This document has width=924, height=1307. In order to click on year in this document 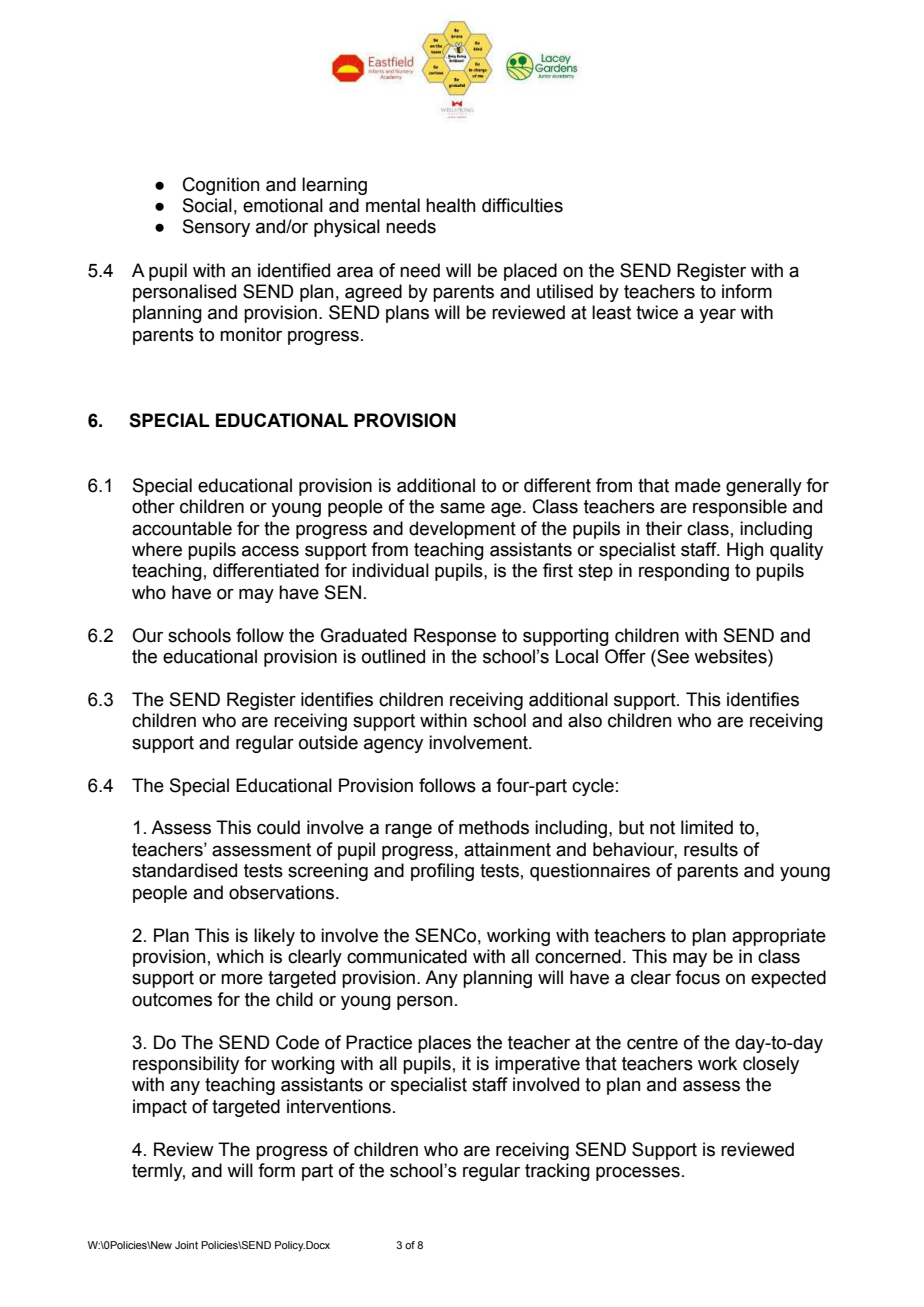, I will do `click(717, 316)`.
